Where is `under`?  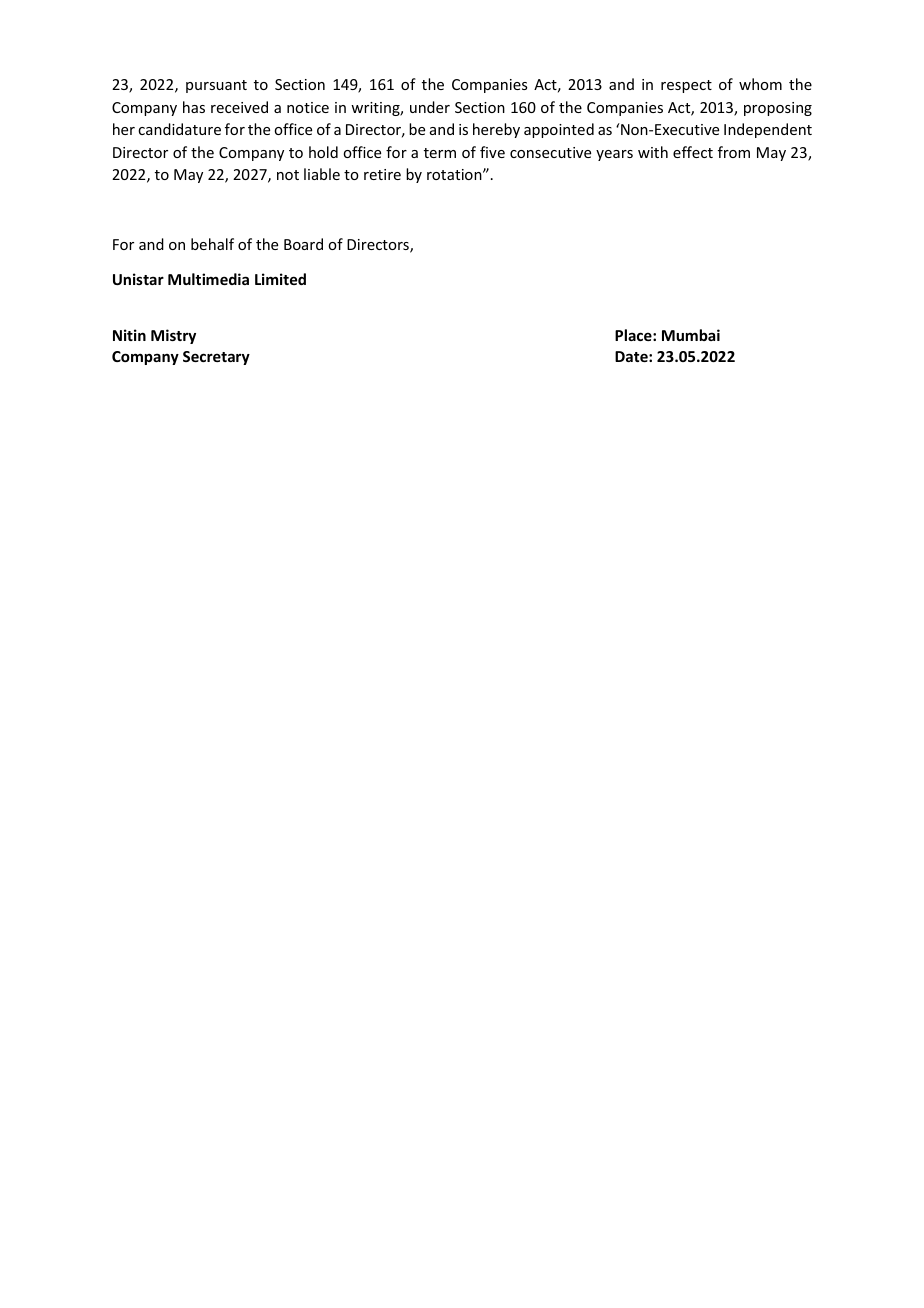
under is located at coordinates (430, 107).
